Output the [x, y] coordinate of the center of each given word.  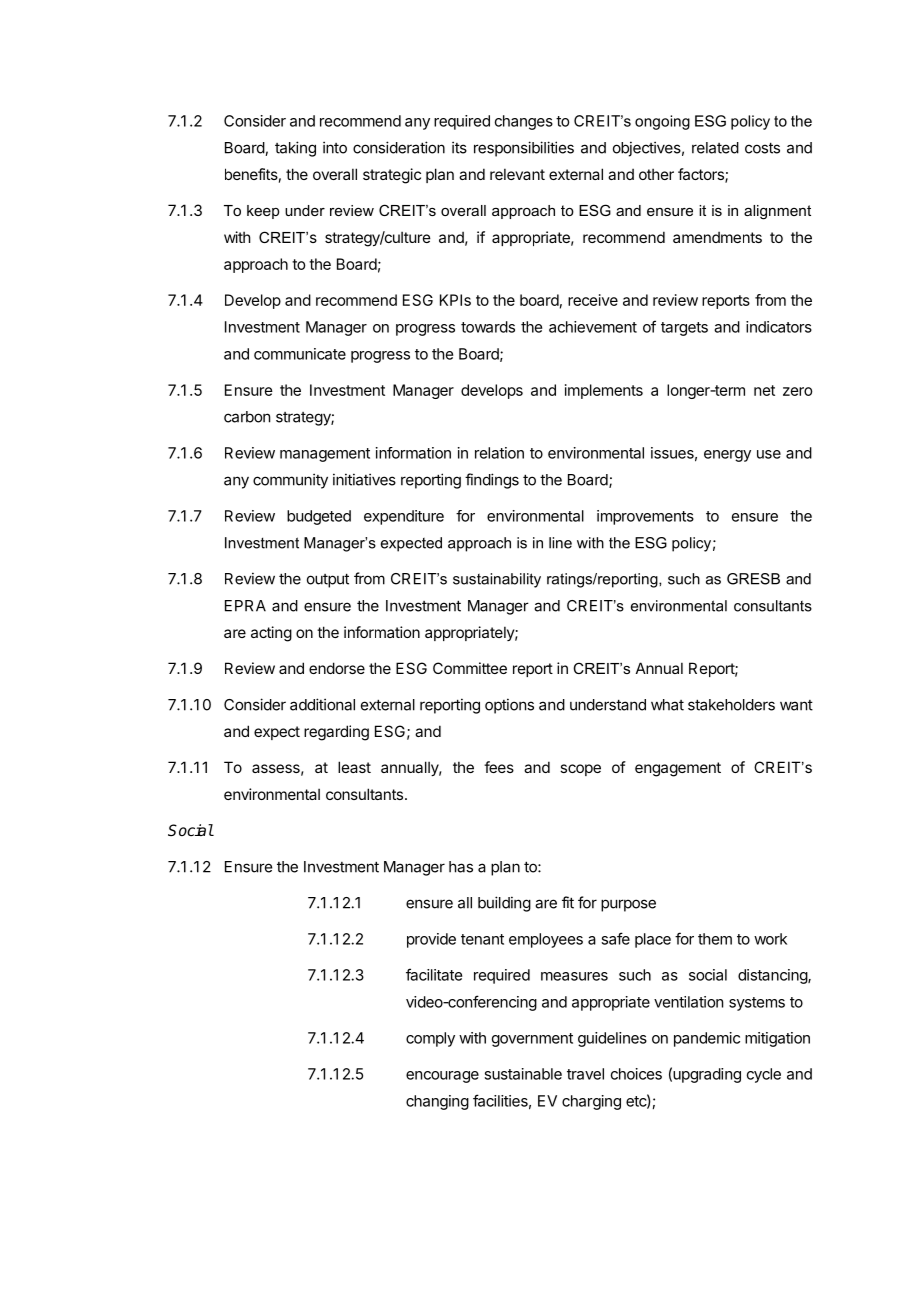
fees [499, 767]
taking [295, 149]
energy [727, 456]
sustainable [523, 1074]
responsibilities [524, 149]
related [715, 148]
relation [499, 453]
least [354, 767]
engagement [678, 769]
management [325, 455]
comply [430, 1039]
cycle [764, 1075]
